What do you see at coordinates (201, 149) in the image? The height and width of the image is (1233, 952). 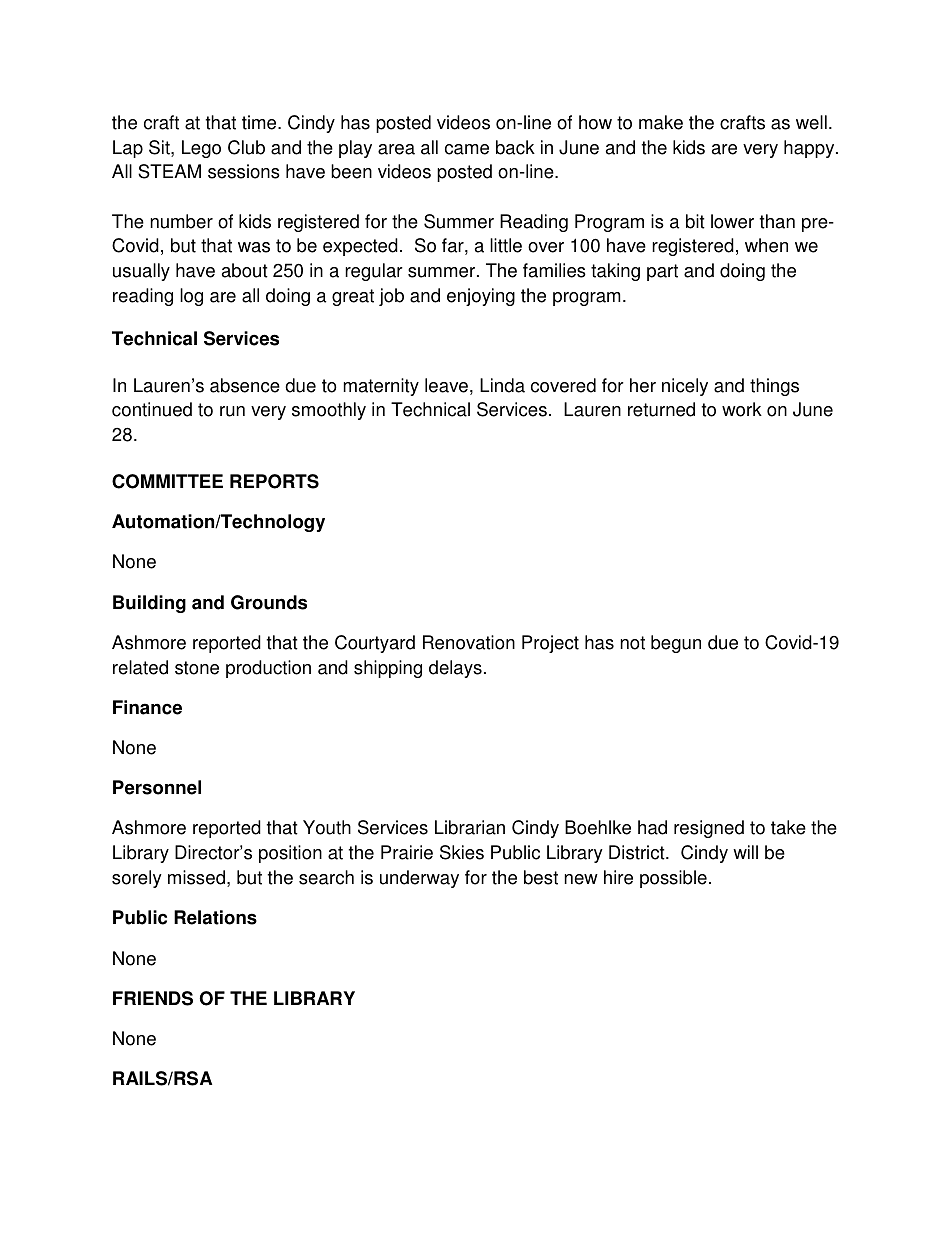 I see `Lego` at bounding box center [201, 149].
